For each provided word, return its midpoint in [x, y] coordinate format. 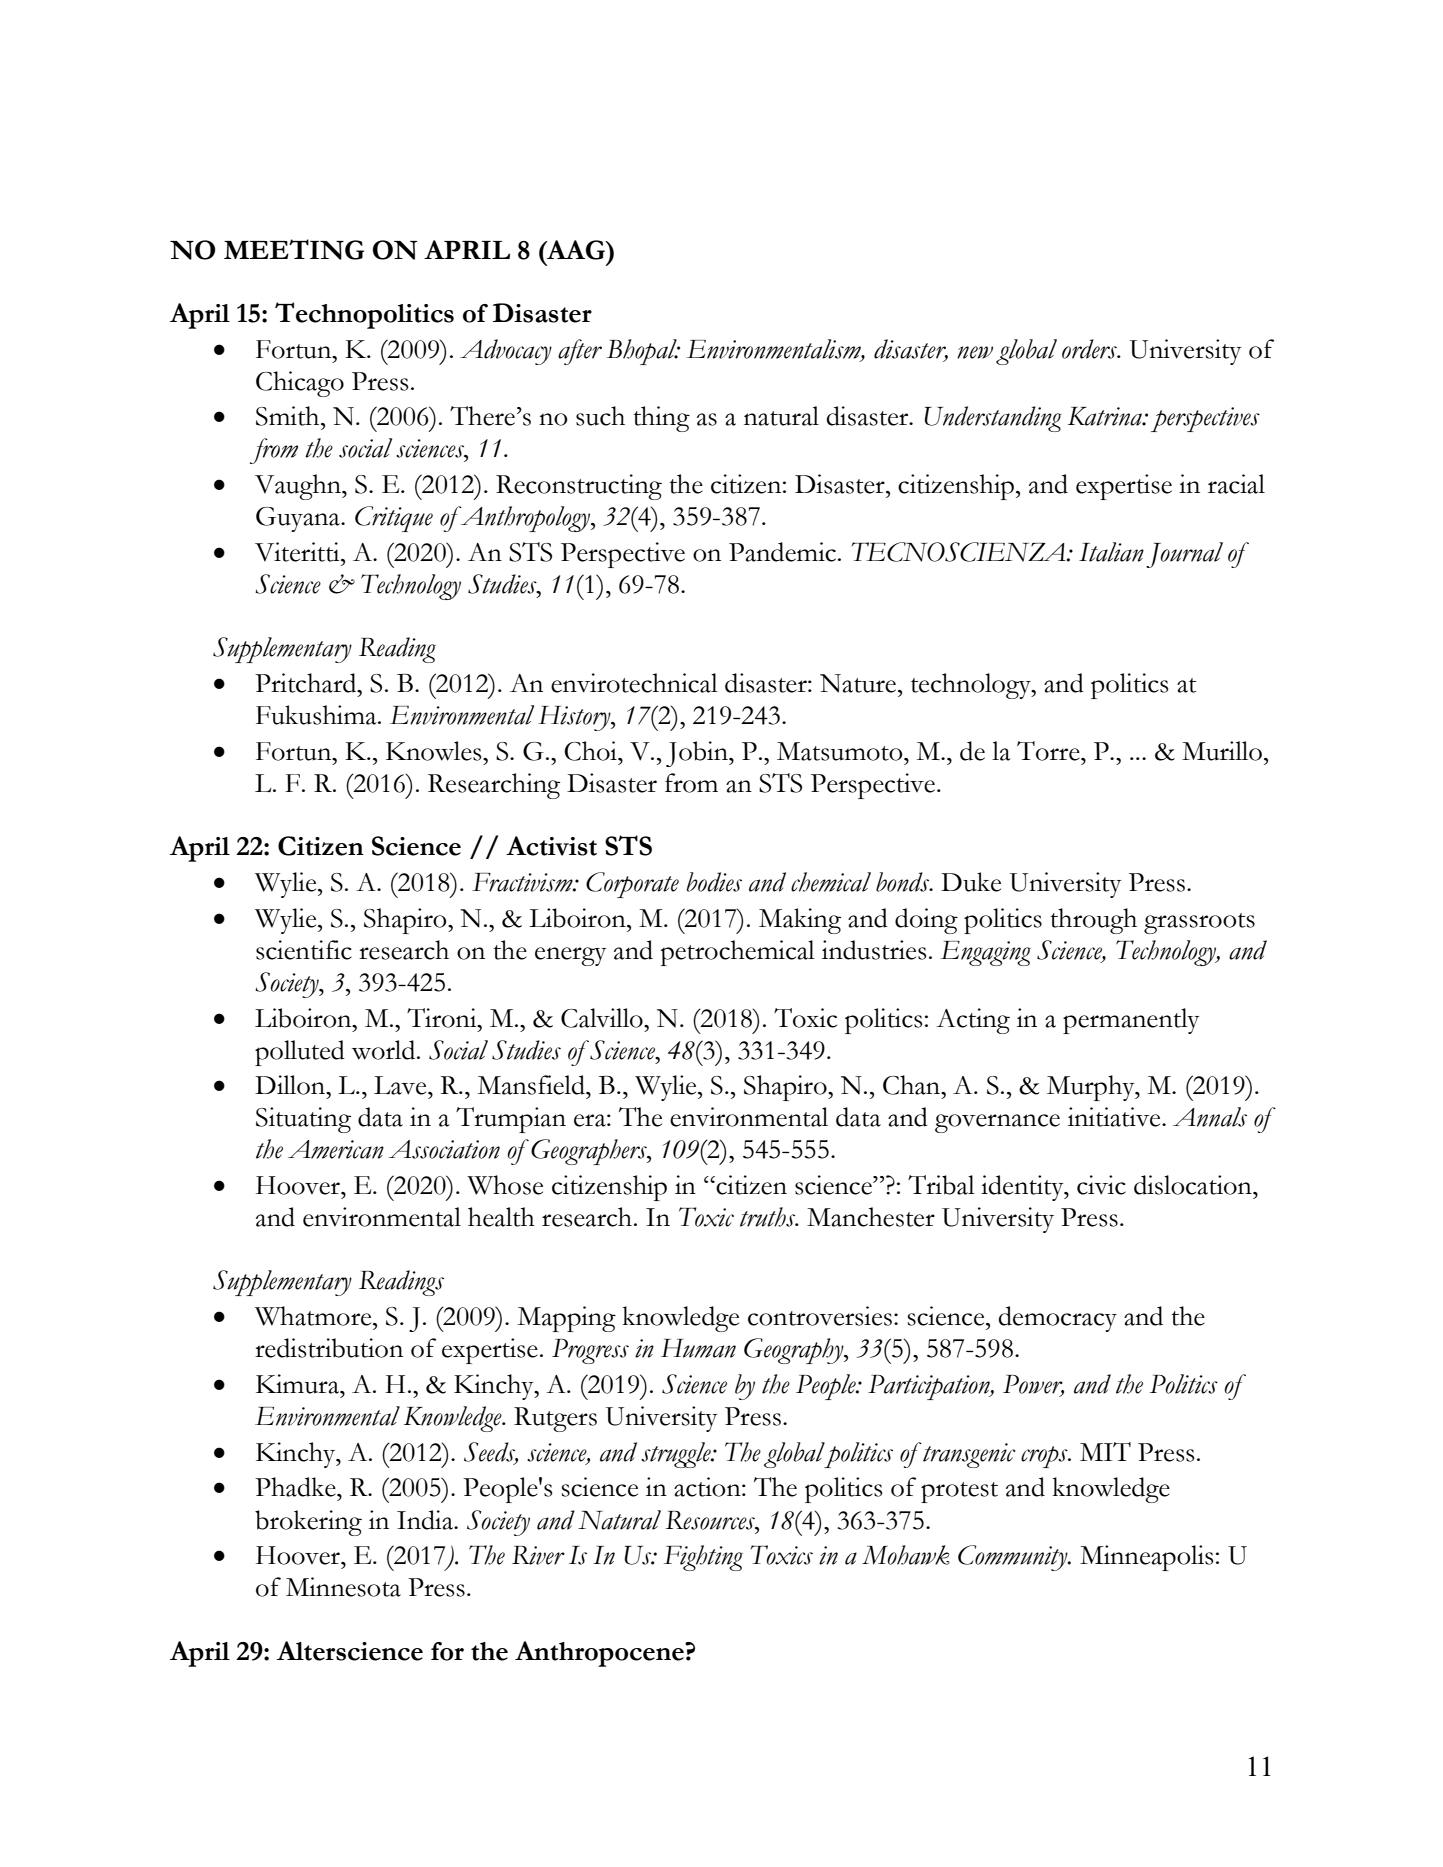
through [1093, 921]
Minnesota [343, 1587]
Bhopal [643, 352]
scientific [304, 950]
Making [800, 921]
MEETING [294, 249]
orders [1090, 349]
